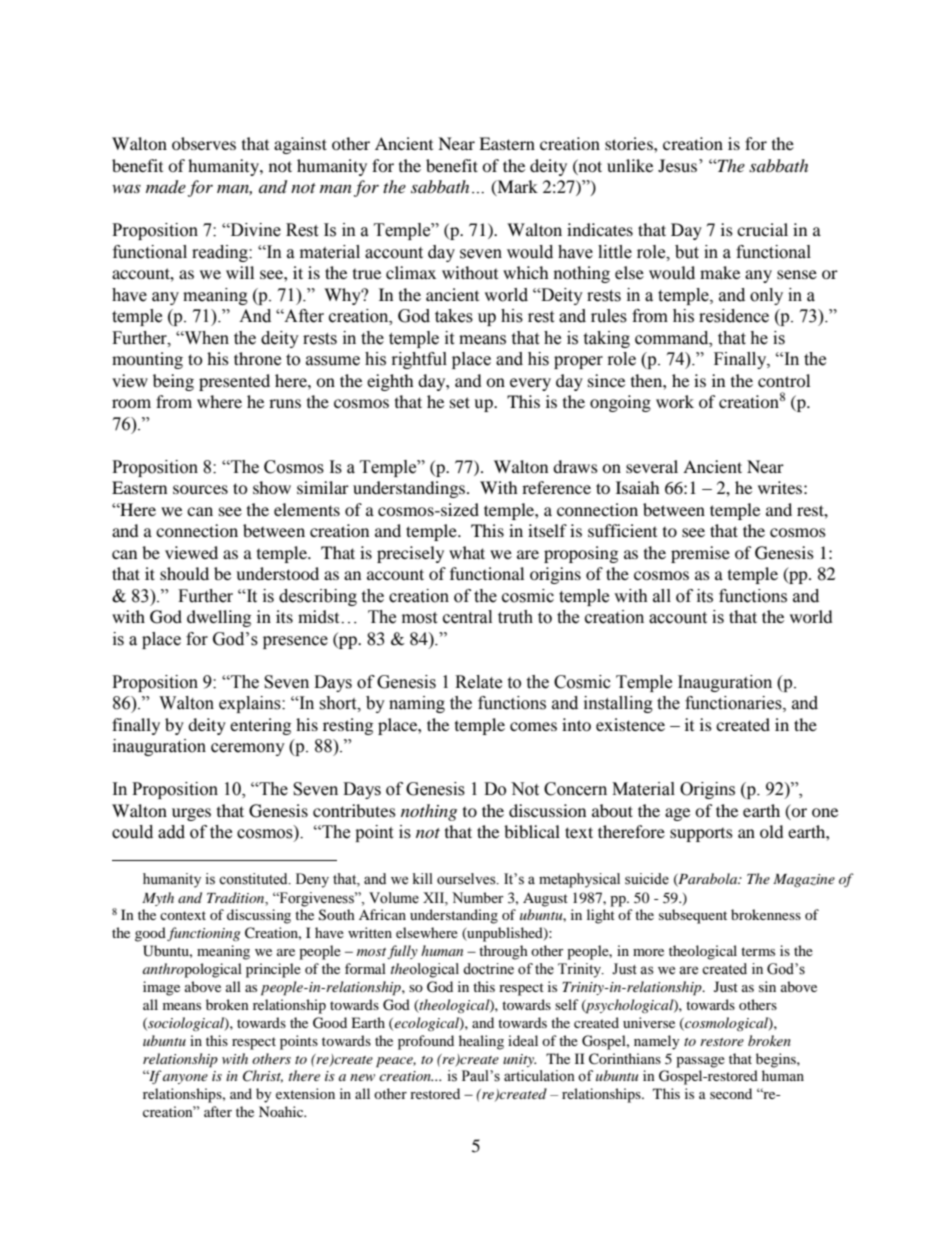 The width and height of the screenshot is (952, 1233). Describe the element at coordinates (481, 1042) in the screenshot. I see `healing` at that location.
